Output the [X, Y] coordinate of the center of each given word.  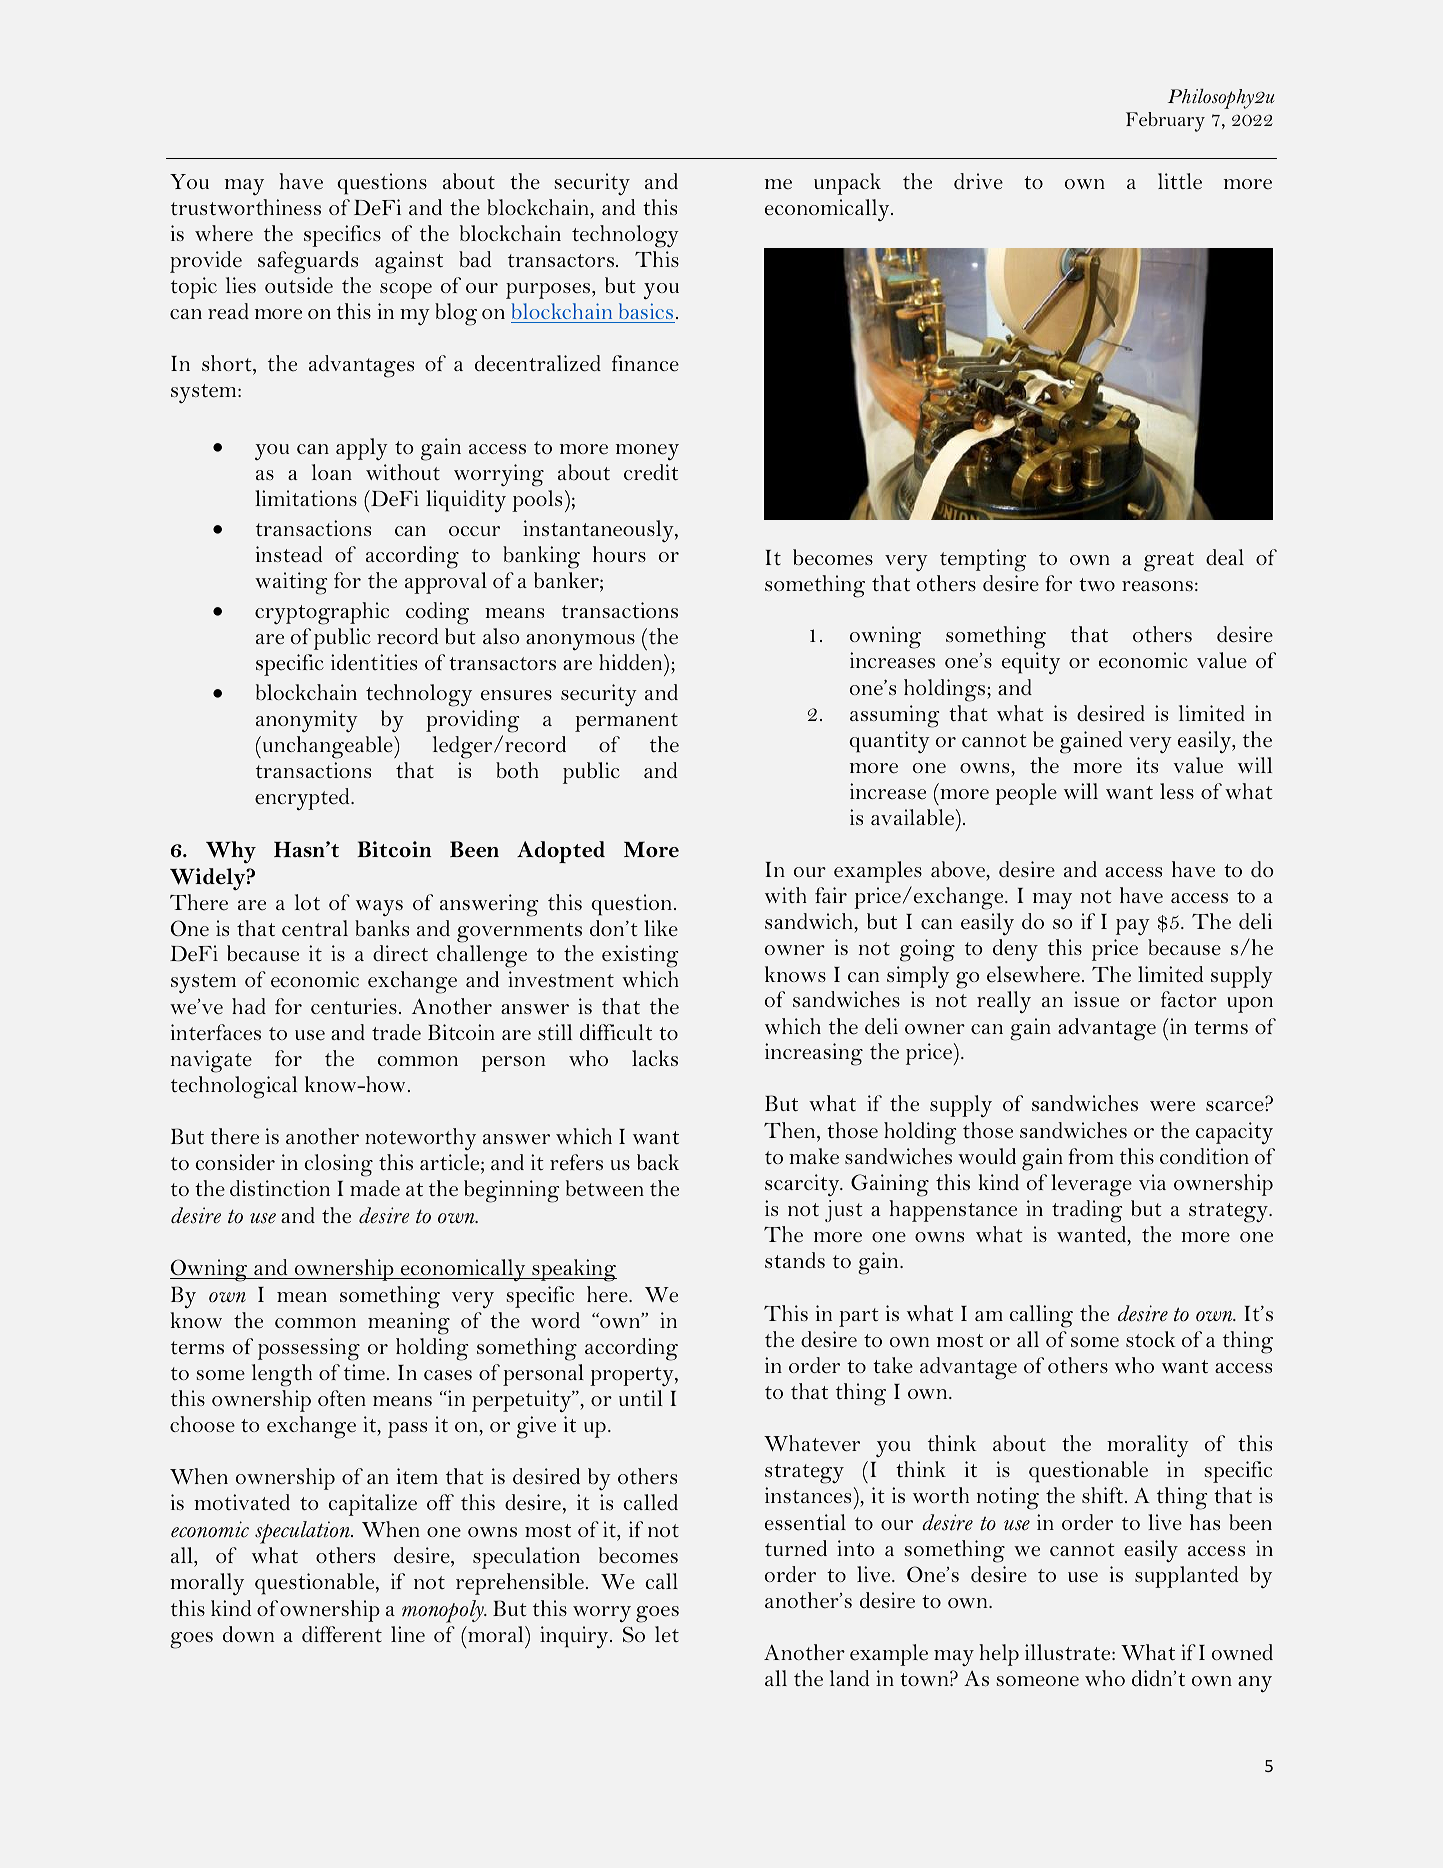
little [1180, 181]
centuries [354, 1006]
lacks [655, 1058]
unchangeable [327, 747]
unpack [847, 184]
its [1147, 765]
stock [1151, 1339]
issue [1096, 999]
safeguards [308, 262]
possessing [309, 1349]
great [1169, 562]
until [641, 1398]
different [342, 1634]
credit [651, 472]
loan [332, 472]
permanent [626, 722]
